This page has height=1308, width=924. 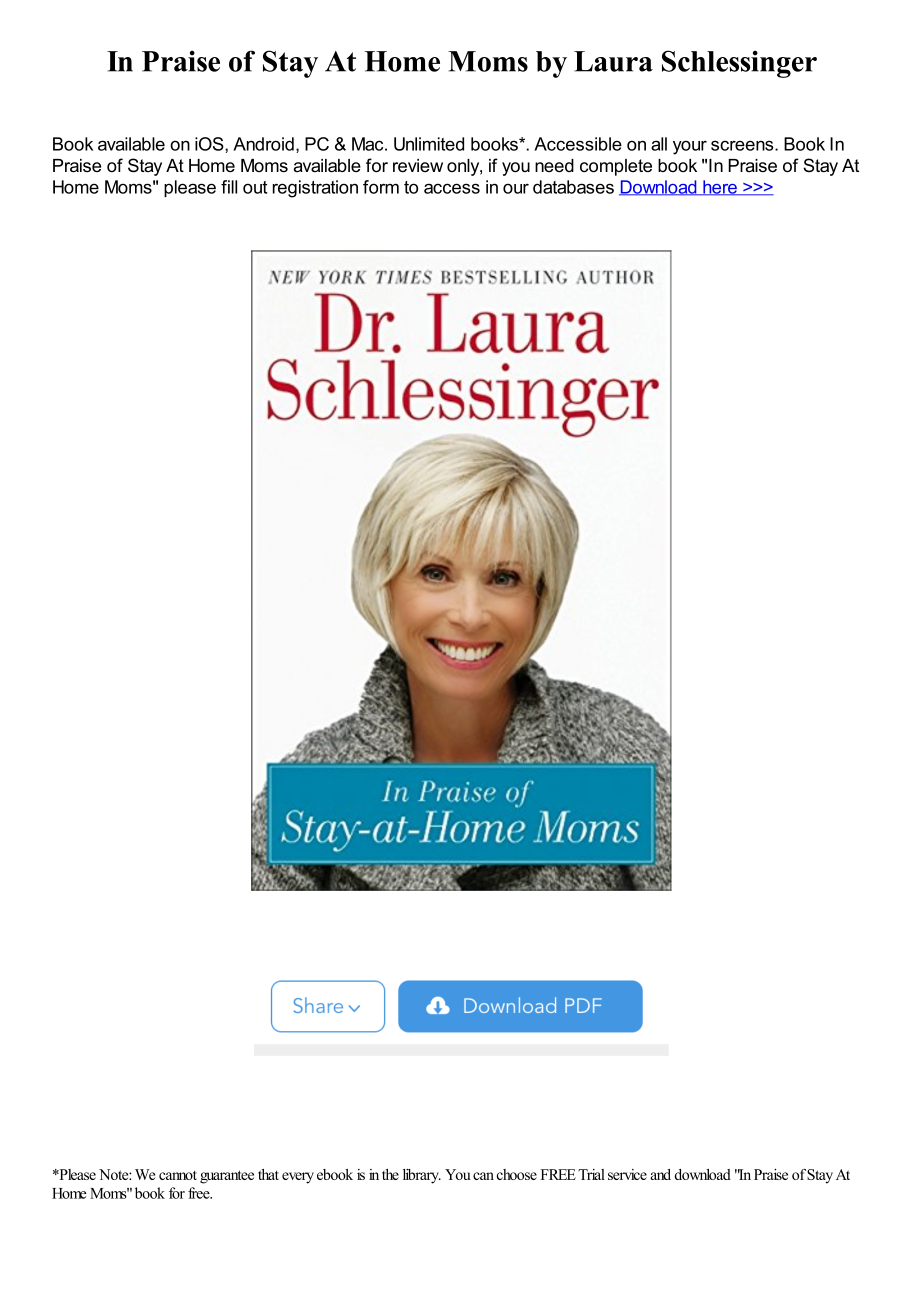 What do you see at coordinates (429, 144) in the page?
I see `Unlimited` at bounding box center [429, 144].
